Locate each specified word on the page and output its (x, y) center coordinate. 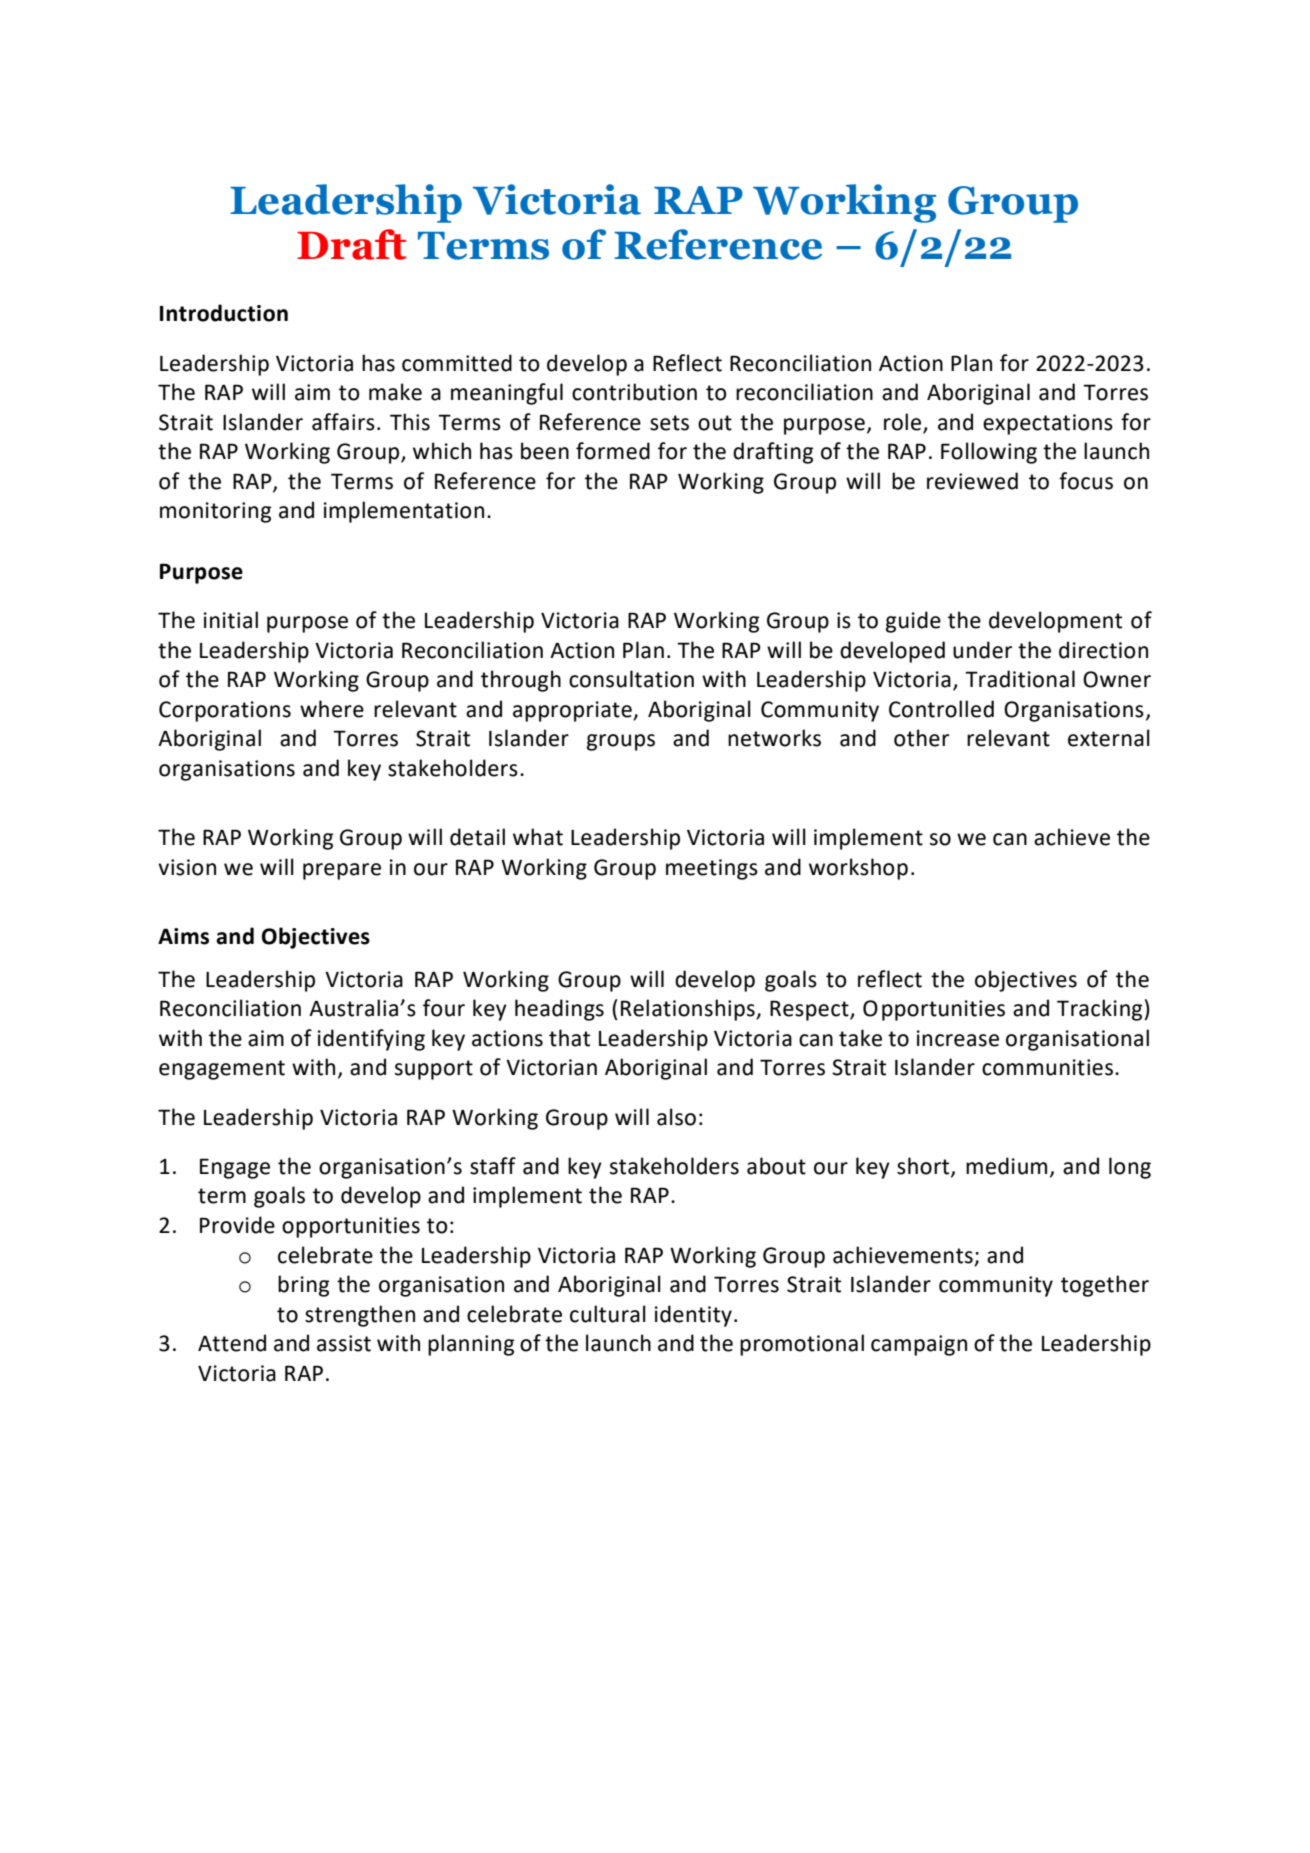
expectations (1048, 424)
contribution (634, 392)
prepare (342, 871)
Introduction (224, 313)
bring (303, 1286)
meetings (712, 869)
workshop (858, 869)
